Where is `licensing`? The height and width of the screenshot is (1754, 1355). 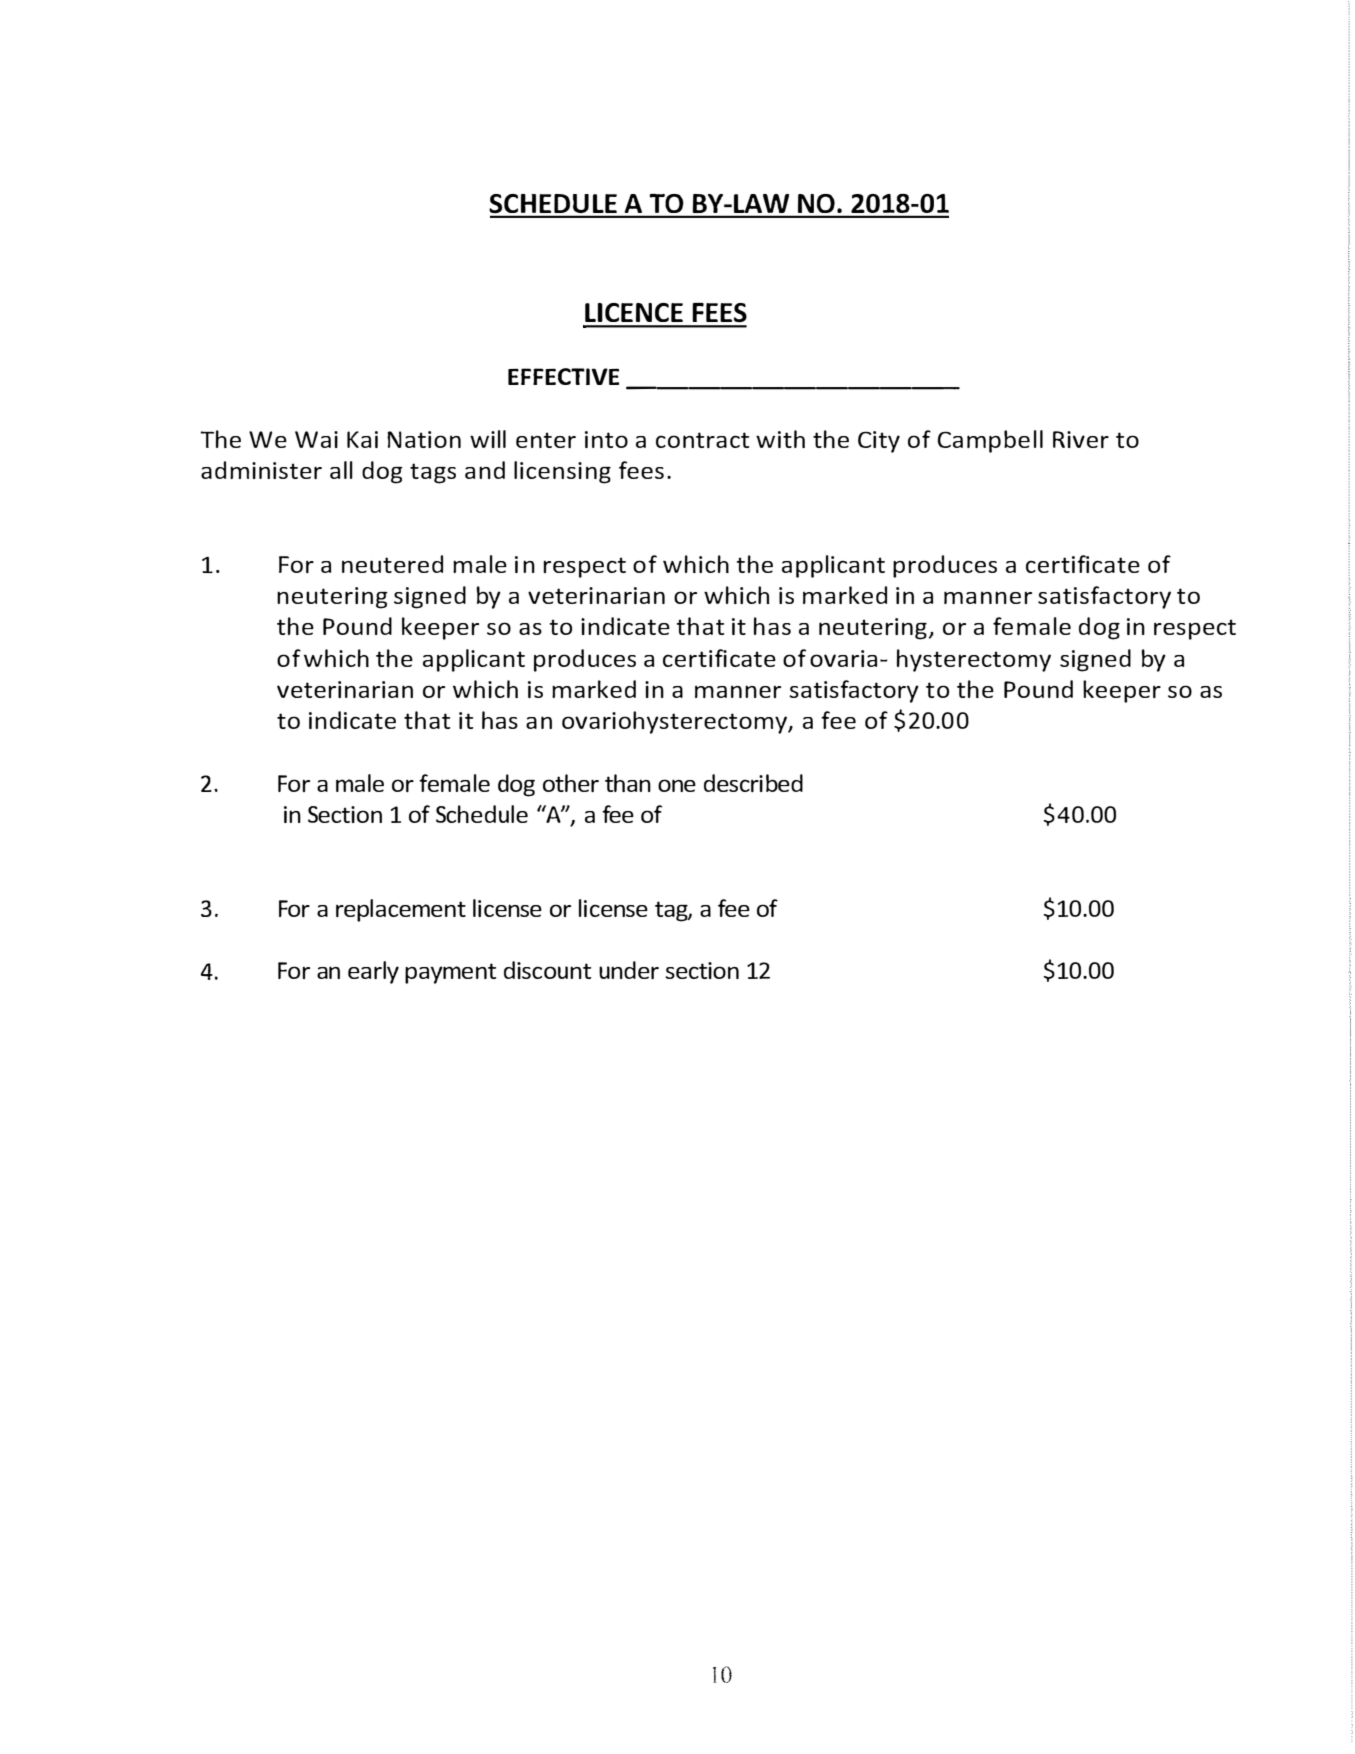 licensing is located at coordinates (562, 472).
